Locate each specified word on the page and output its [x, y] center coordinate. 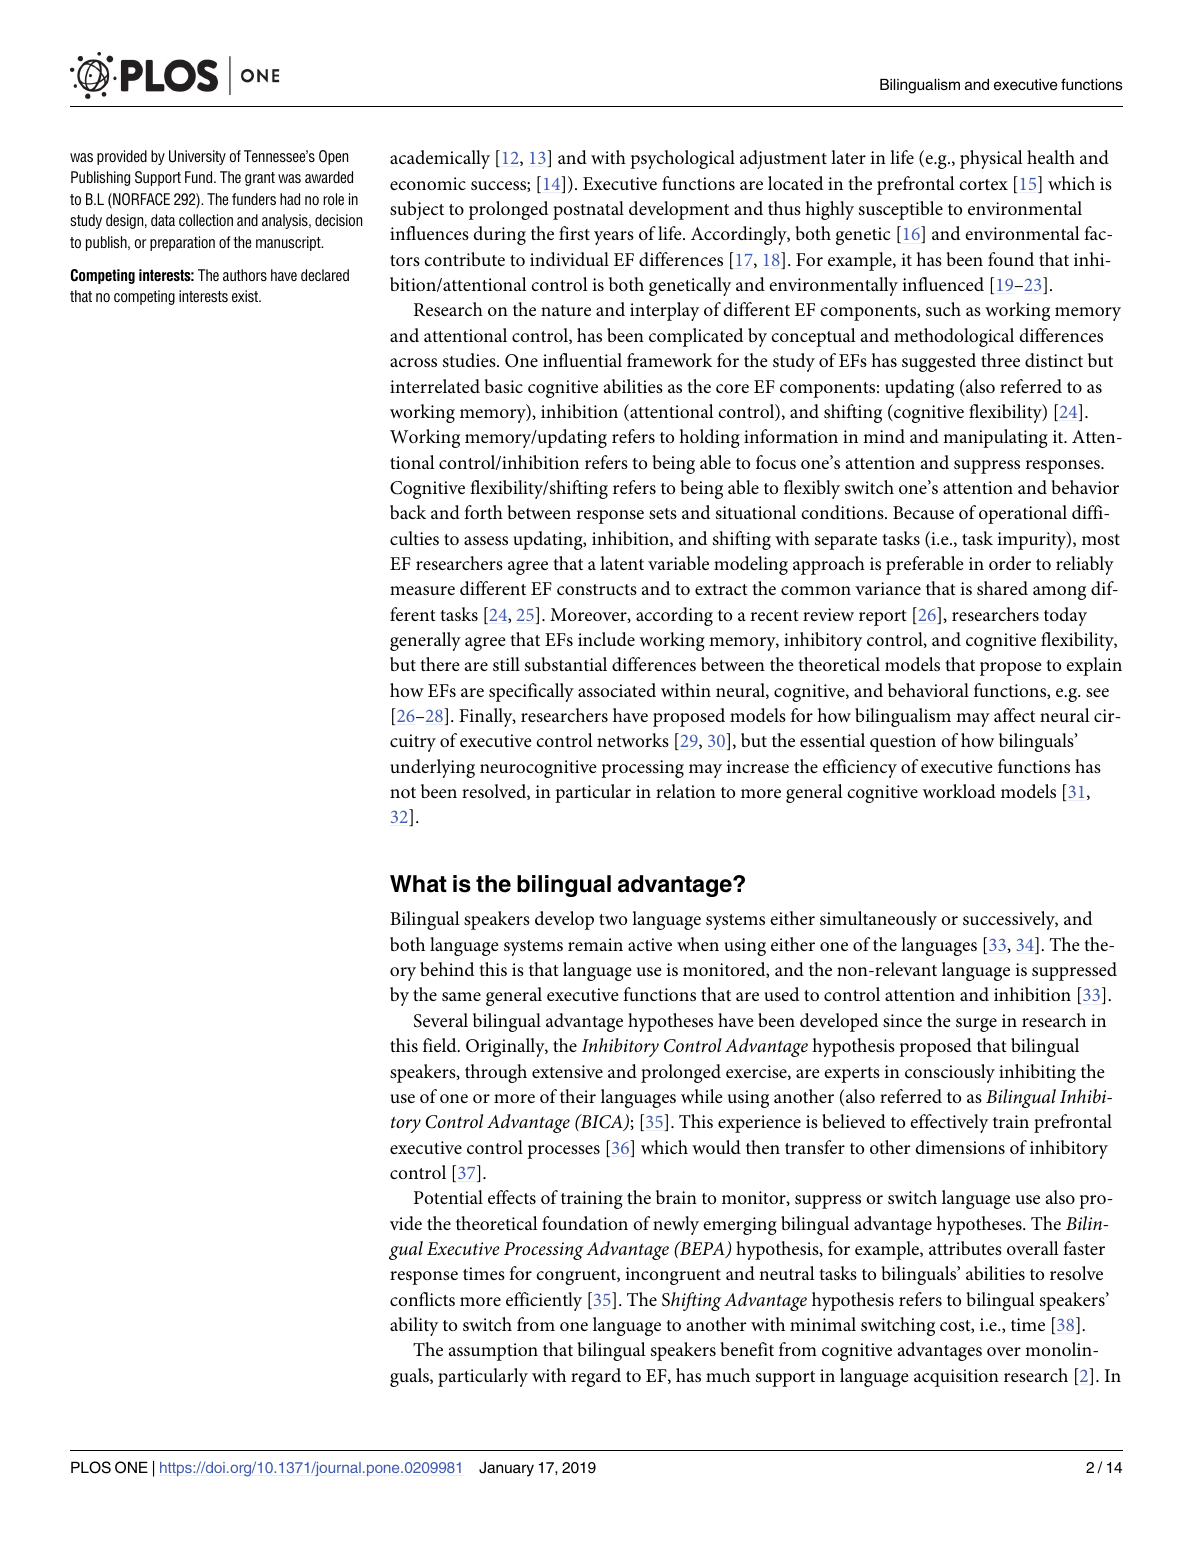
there [440, 664]
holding [709, 438]
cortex [983, 184]
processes [563, 1152]
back [408, 512]
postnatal [588, 210]
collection [206, 220]
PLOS [91, 1467]
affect [1014, 715]
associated [617, 690]
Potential [448, 1197]
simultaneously [878, 920]
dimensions [960, 1147]
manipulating [995, 438]
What [418, 884]
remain [595, 944]
